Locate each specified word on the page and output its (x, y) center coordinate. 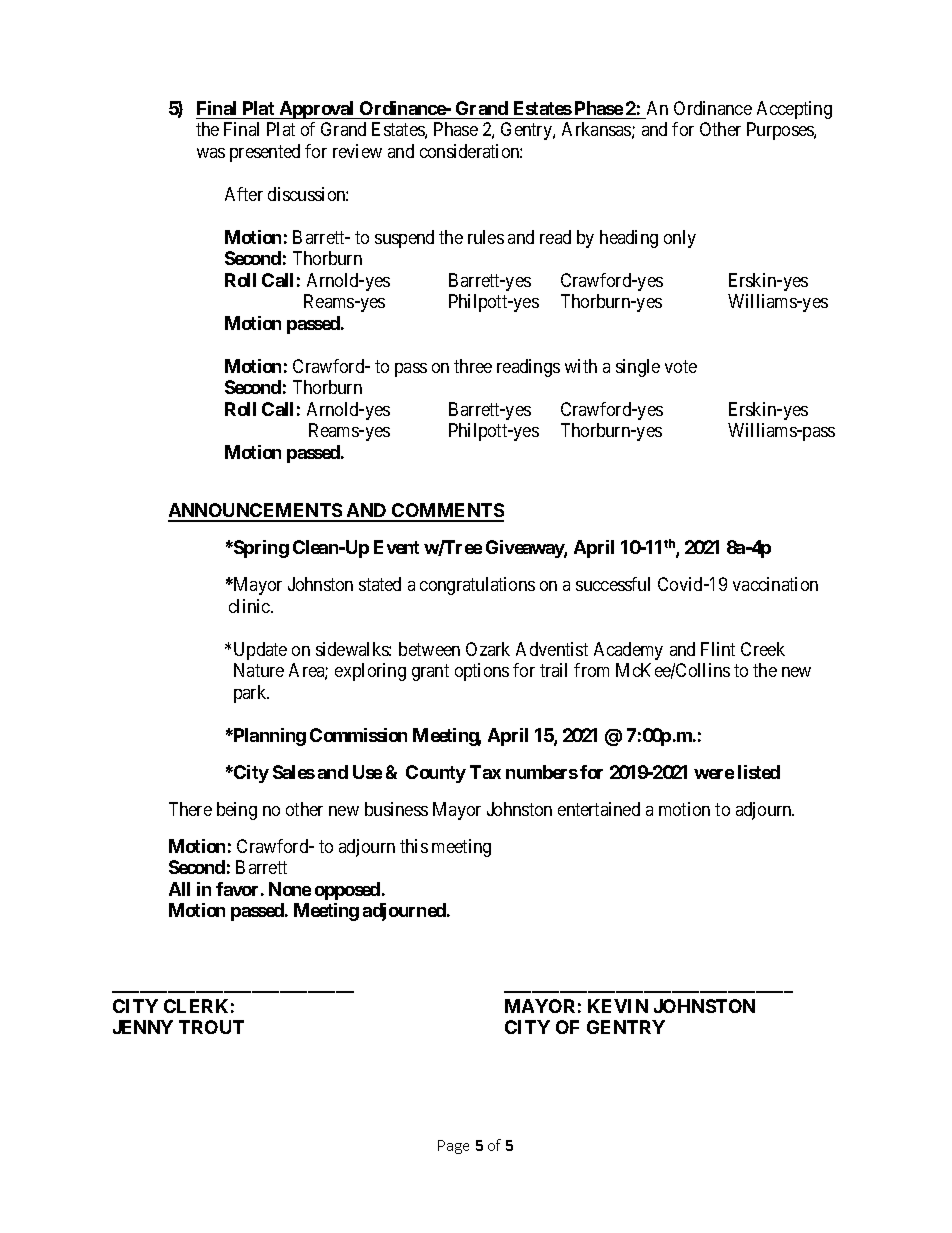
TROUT (211, 1027)
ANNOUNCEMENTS (256, 512)
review (357, 151)
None (290, 889)
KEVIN (618, 1006)
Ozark (488, 649)
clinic (250, 606)
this (414, 846)
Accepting (794, 110)
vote (681, 366)
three (473, 366)
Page (453, 1147)
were (714, 774)
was (211, 153)
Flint (718, 649)
